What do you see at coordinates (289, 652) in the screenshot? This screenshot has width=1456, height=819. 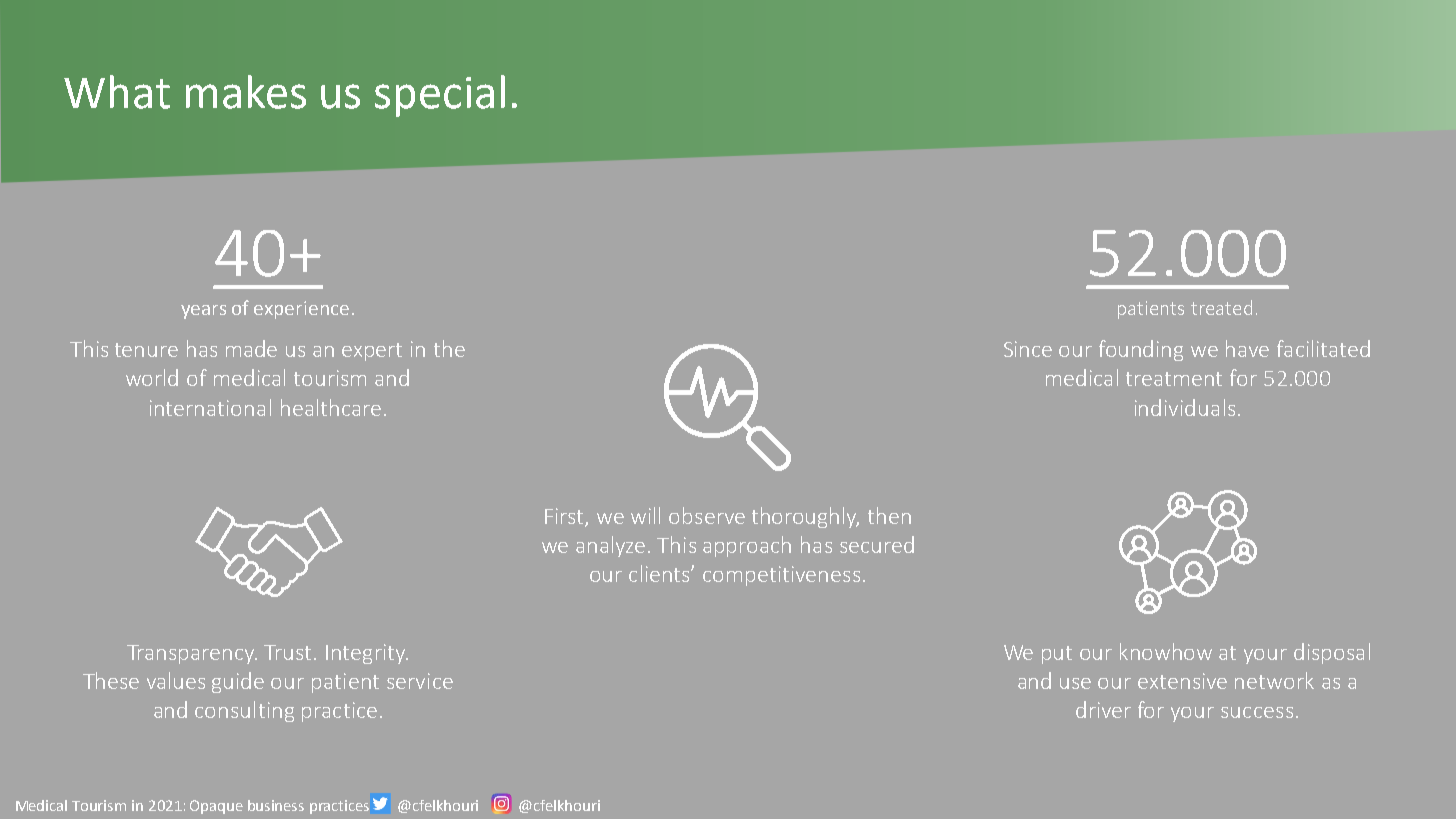 I see `Trust` at bounding box center [289, 652].
